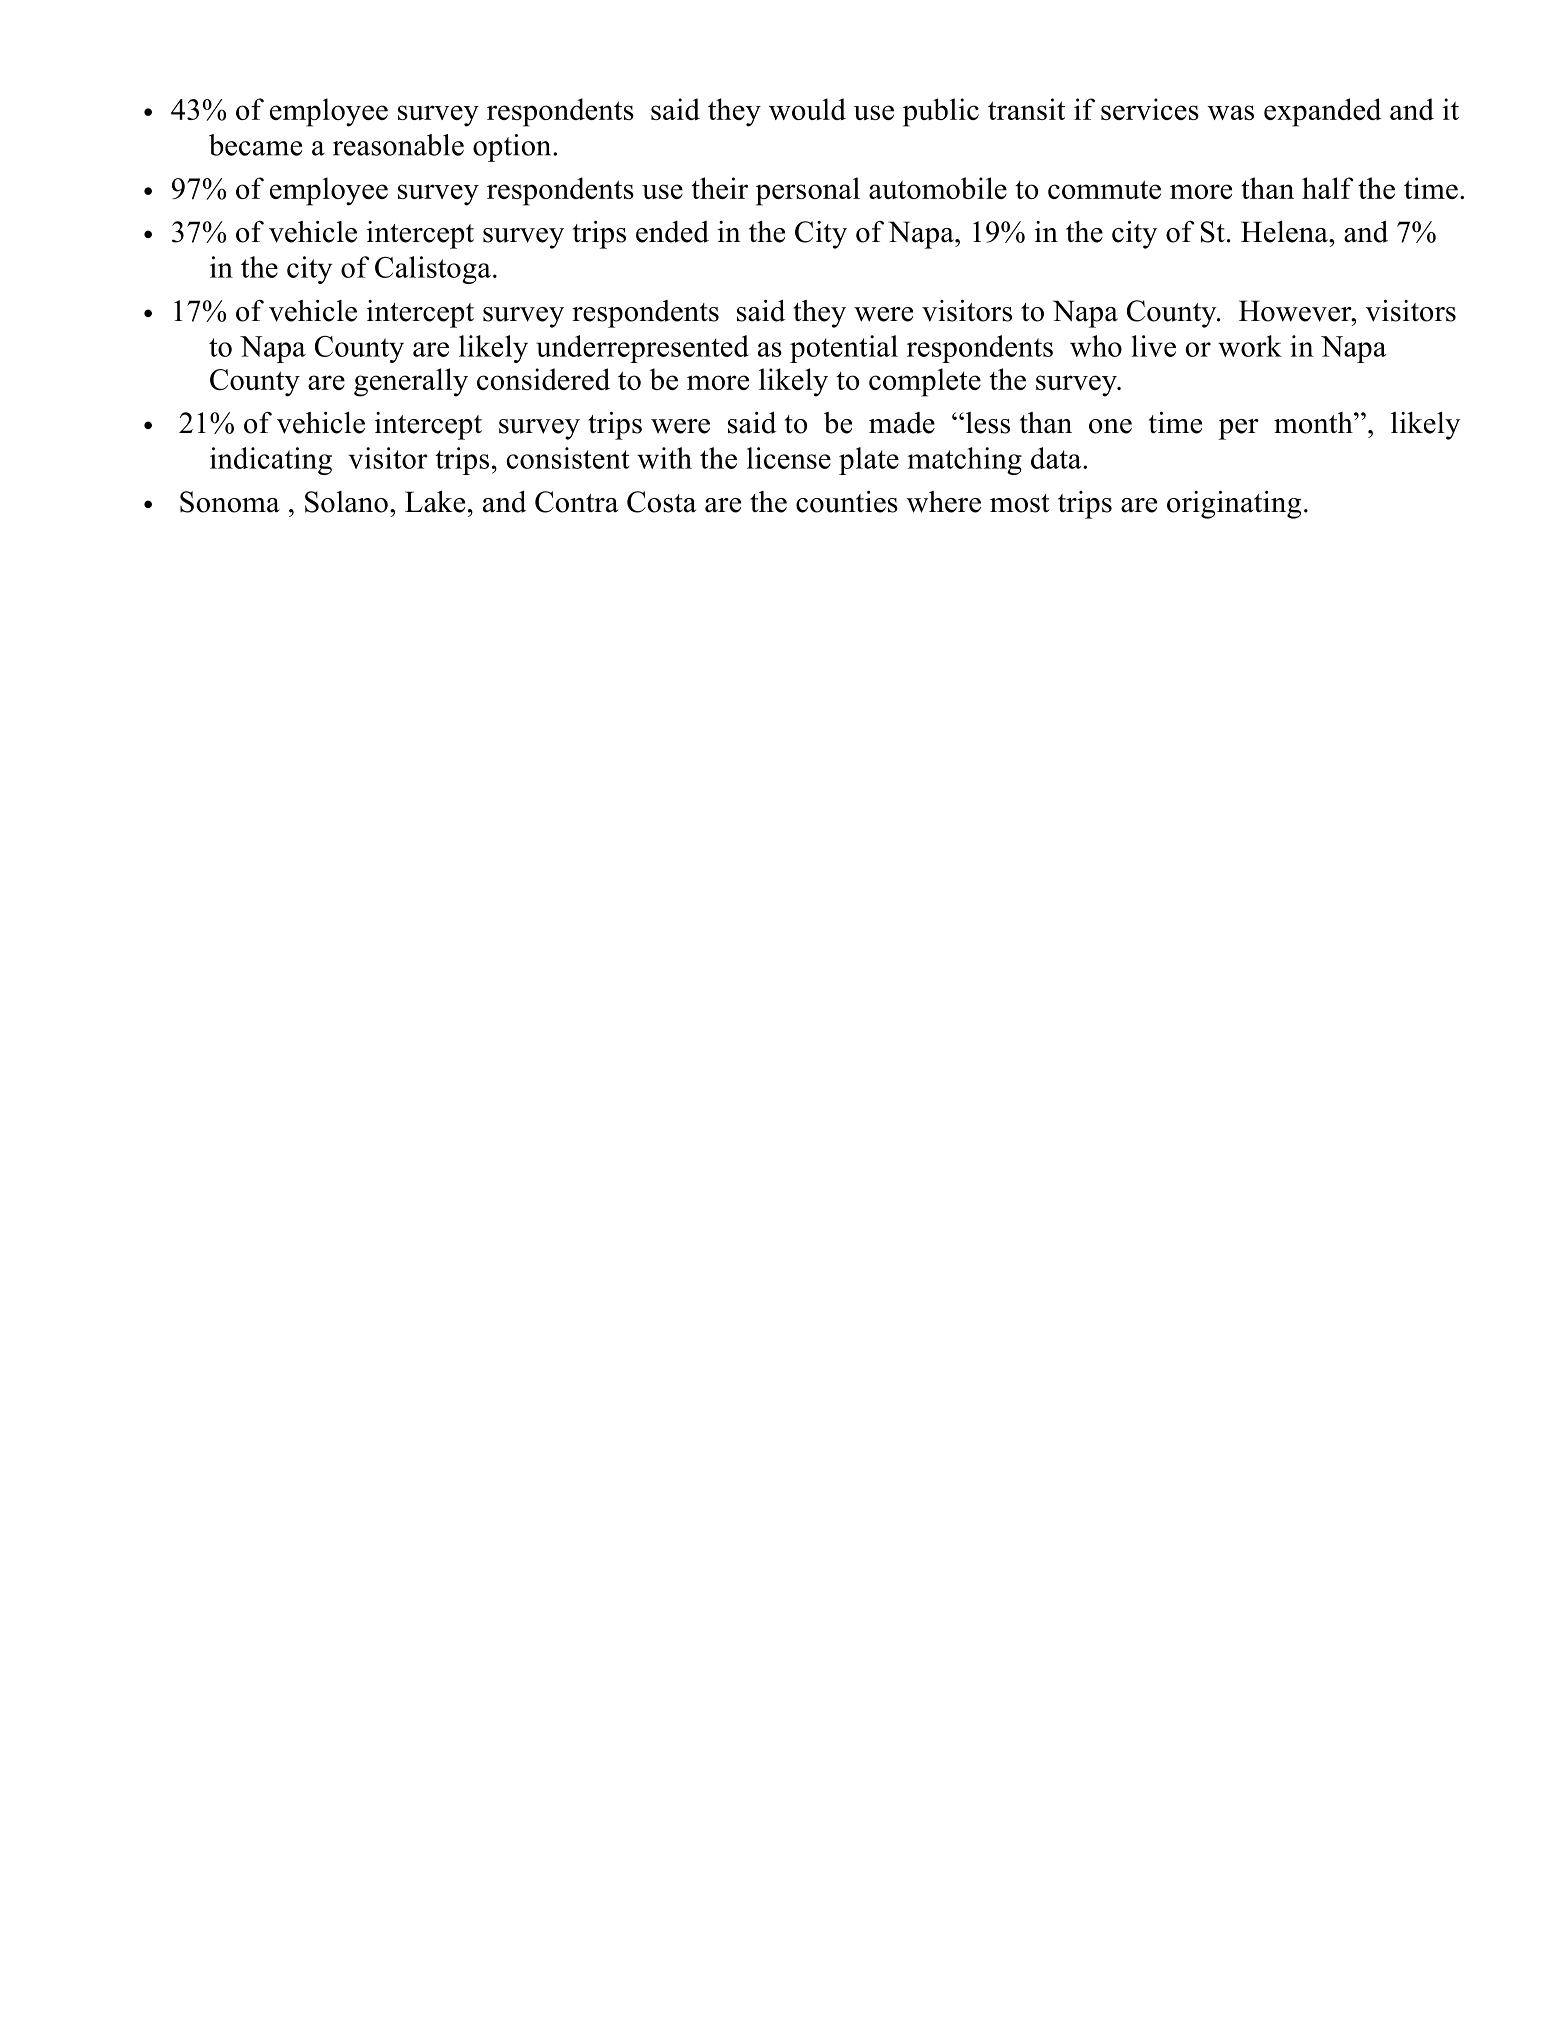  What do you see at coordinates (1285, 232) in the page?
I see `Helena` at bounding box center [1285, 232].
